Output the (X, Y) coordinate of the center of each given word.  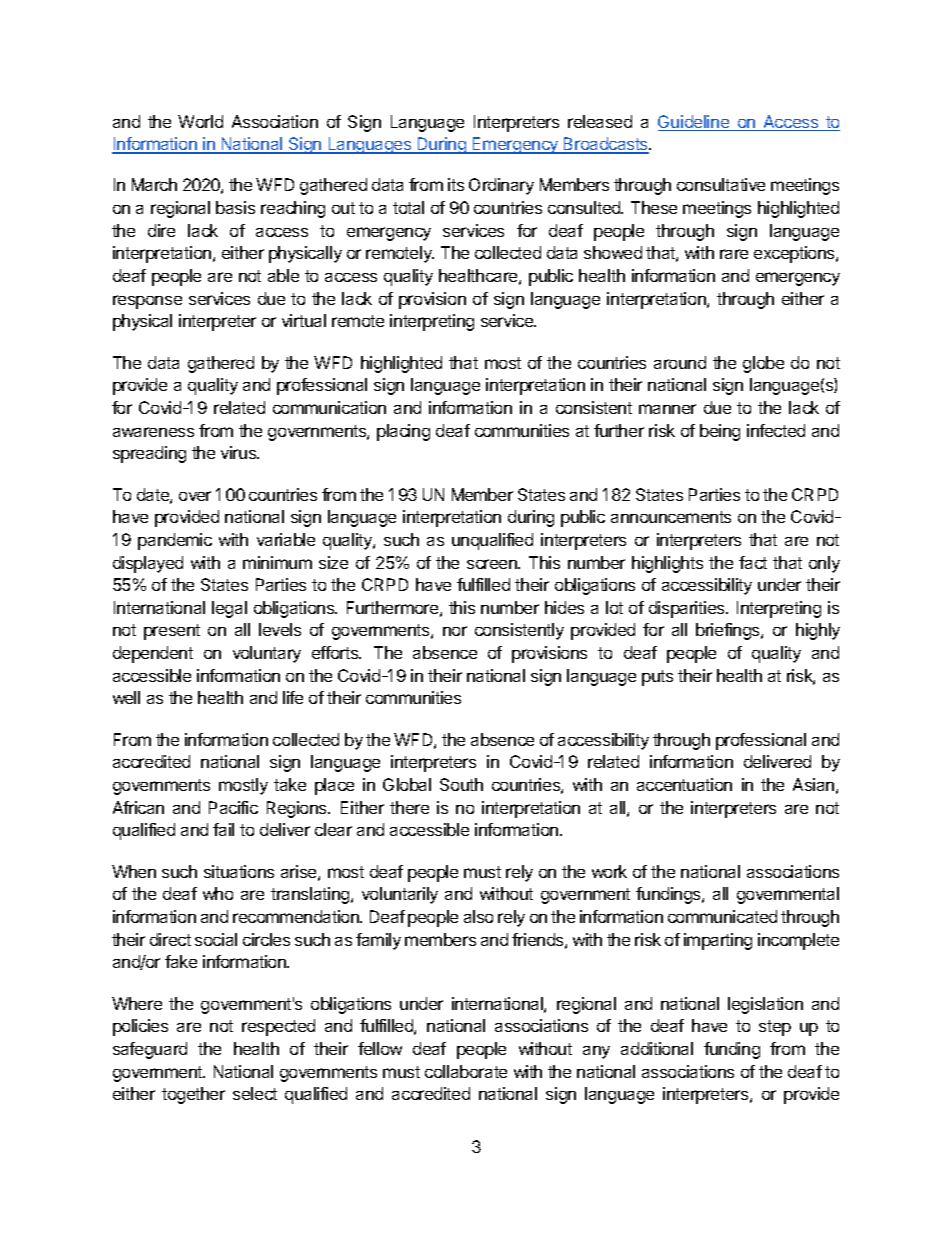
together (193, 1095)
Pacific (233, 807)
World (200, 121)
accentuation (684, 784)
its (456, 184)
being (720, 432)
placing (403, 432)
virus (240, 452)
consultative (721, 184)
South (461, 784)
